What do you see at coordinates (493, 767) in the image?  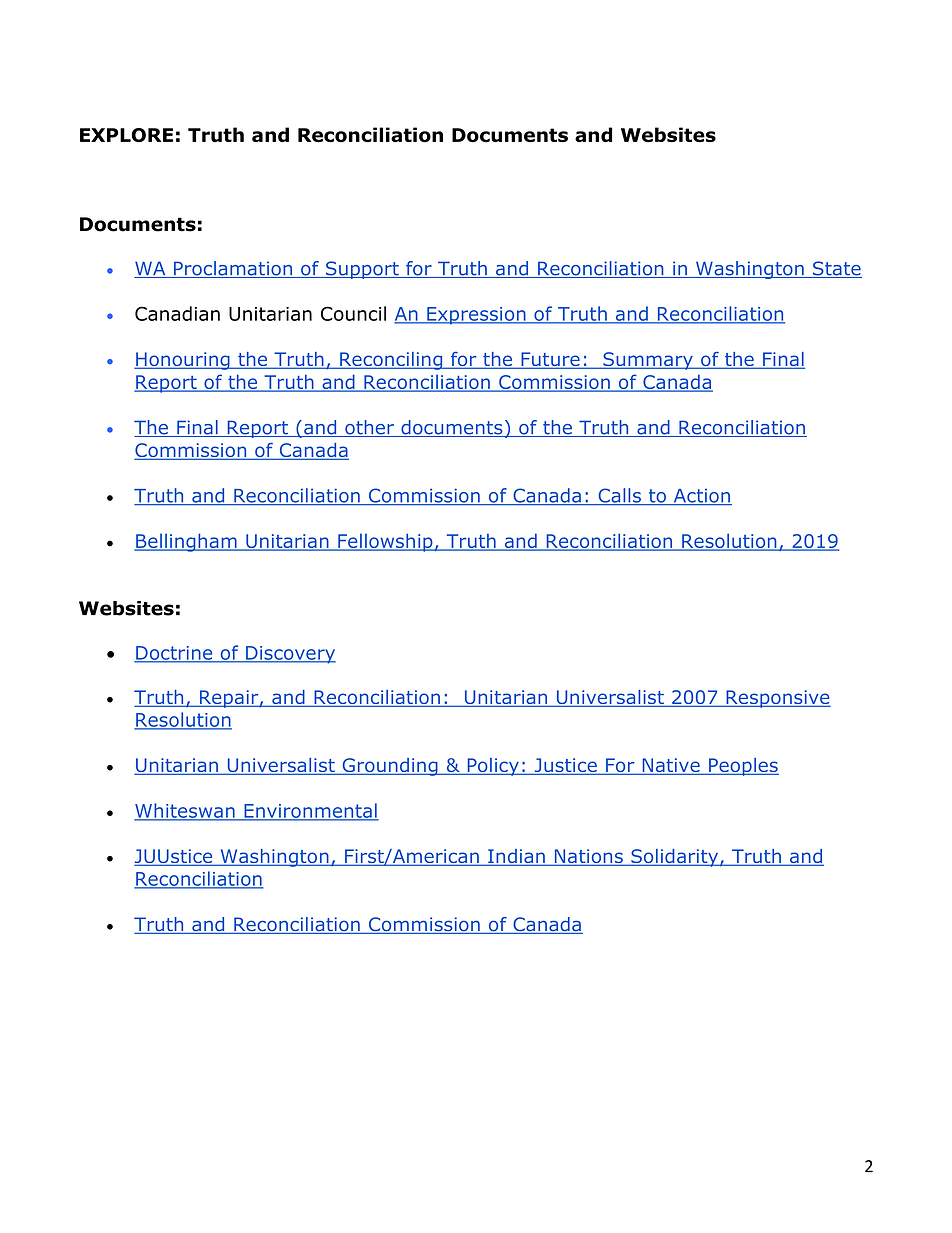 I see `Policy` at bounding box center [493, 767].
